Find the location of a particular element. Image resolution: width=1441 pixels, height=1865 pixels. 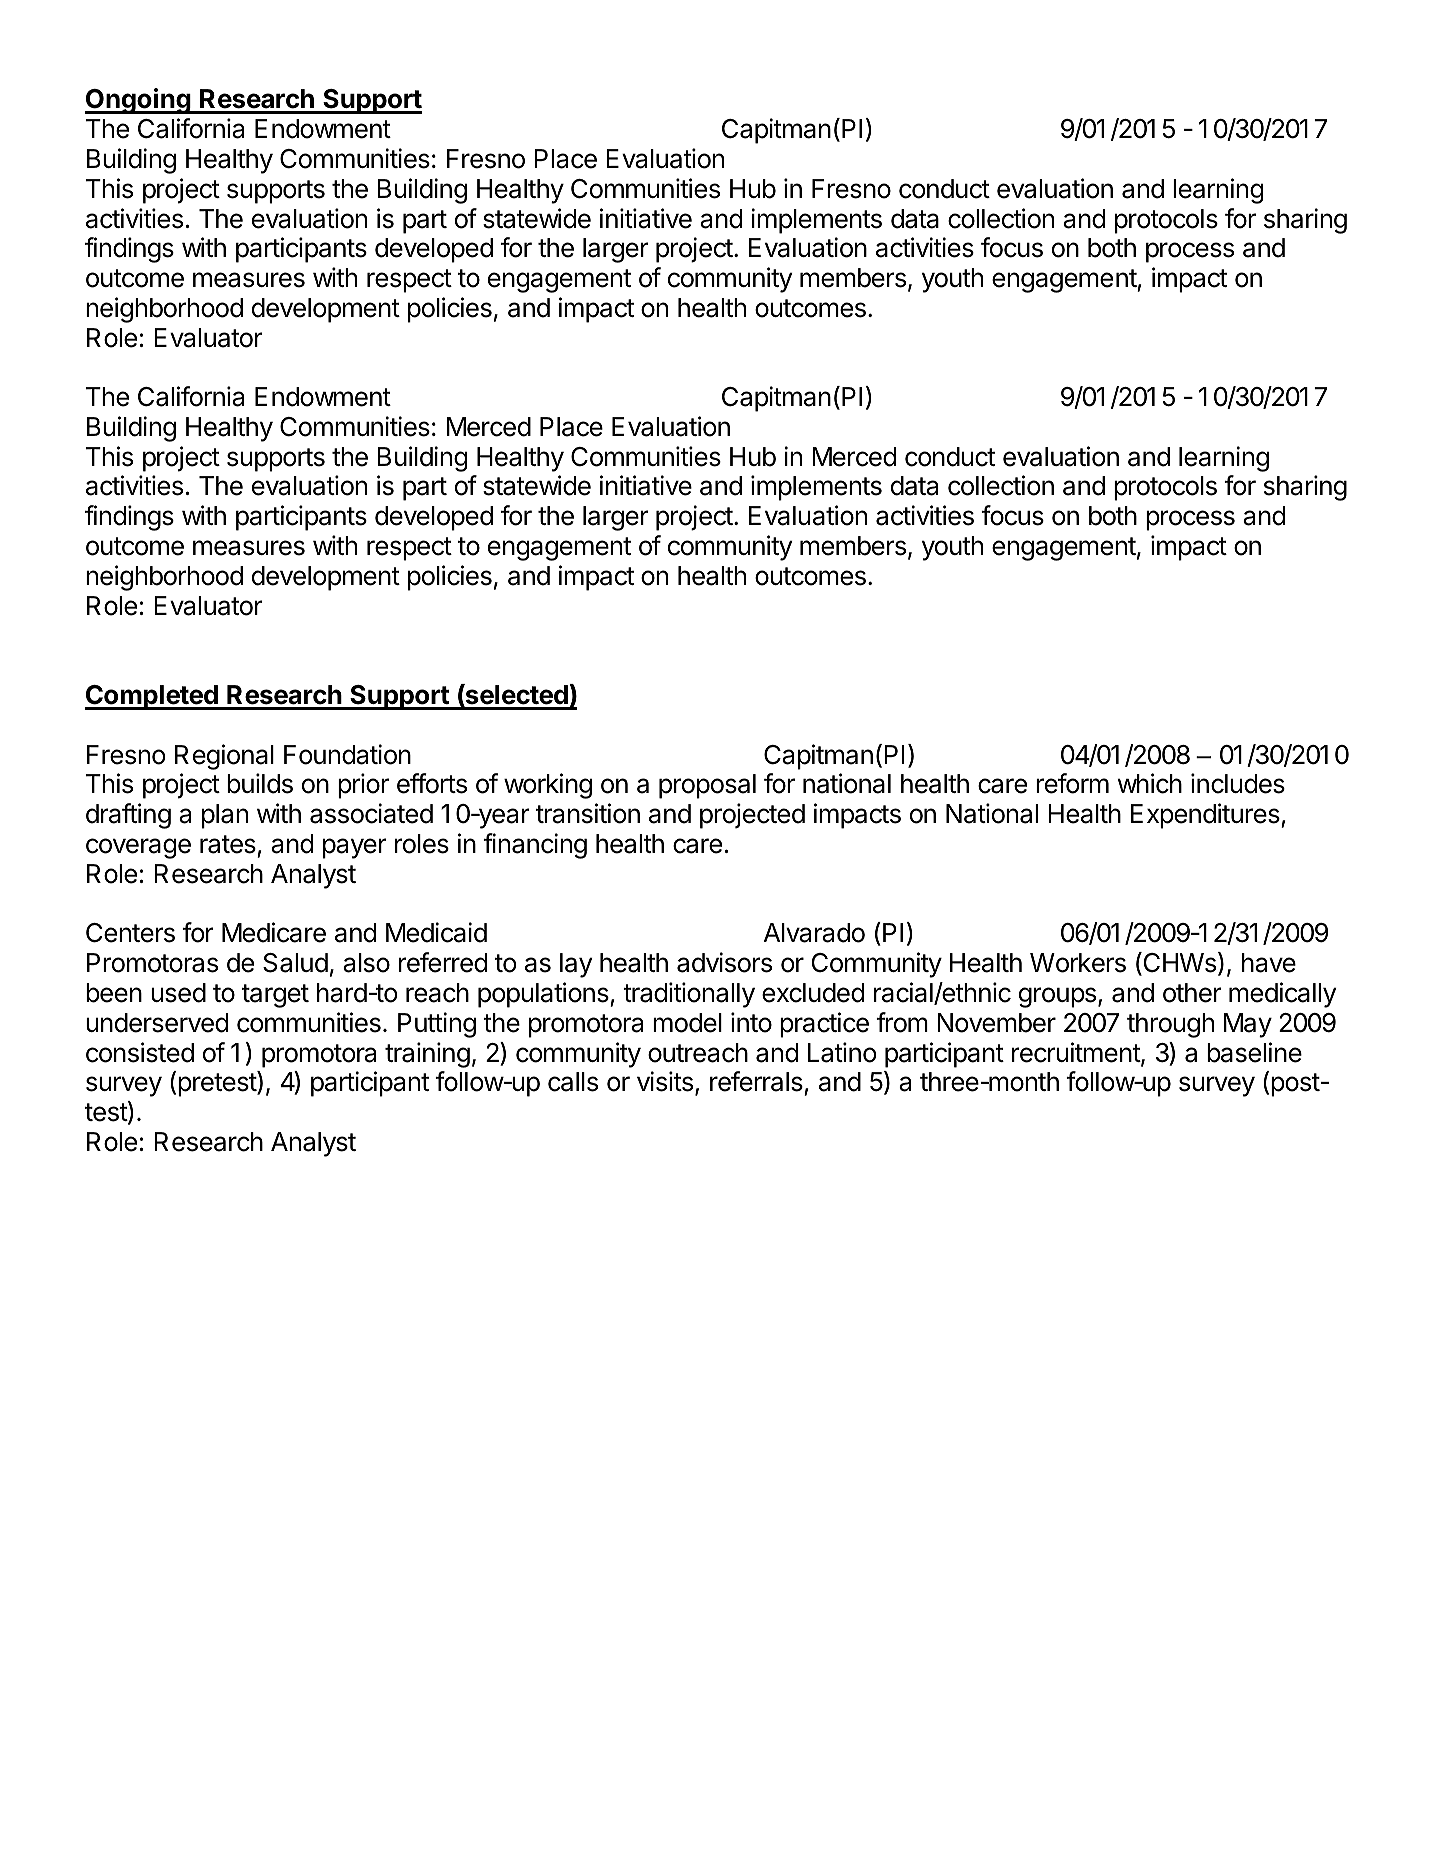

Ongoing is located at coordinates (139, 101).
